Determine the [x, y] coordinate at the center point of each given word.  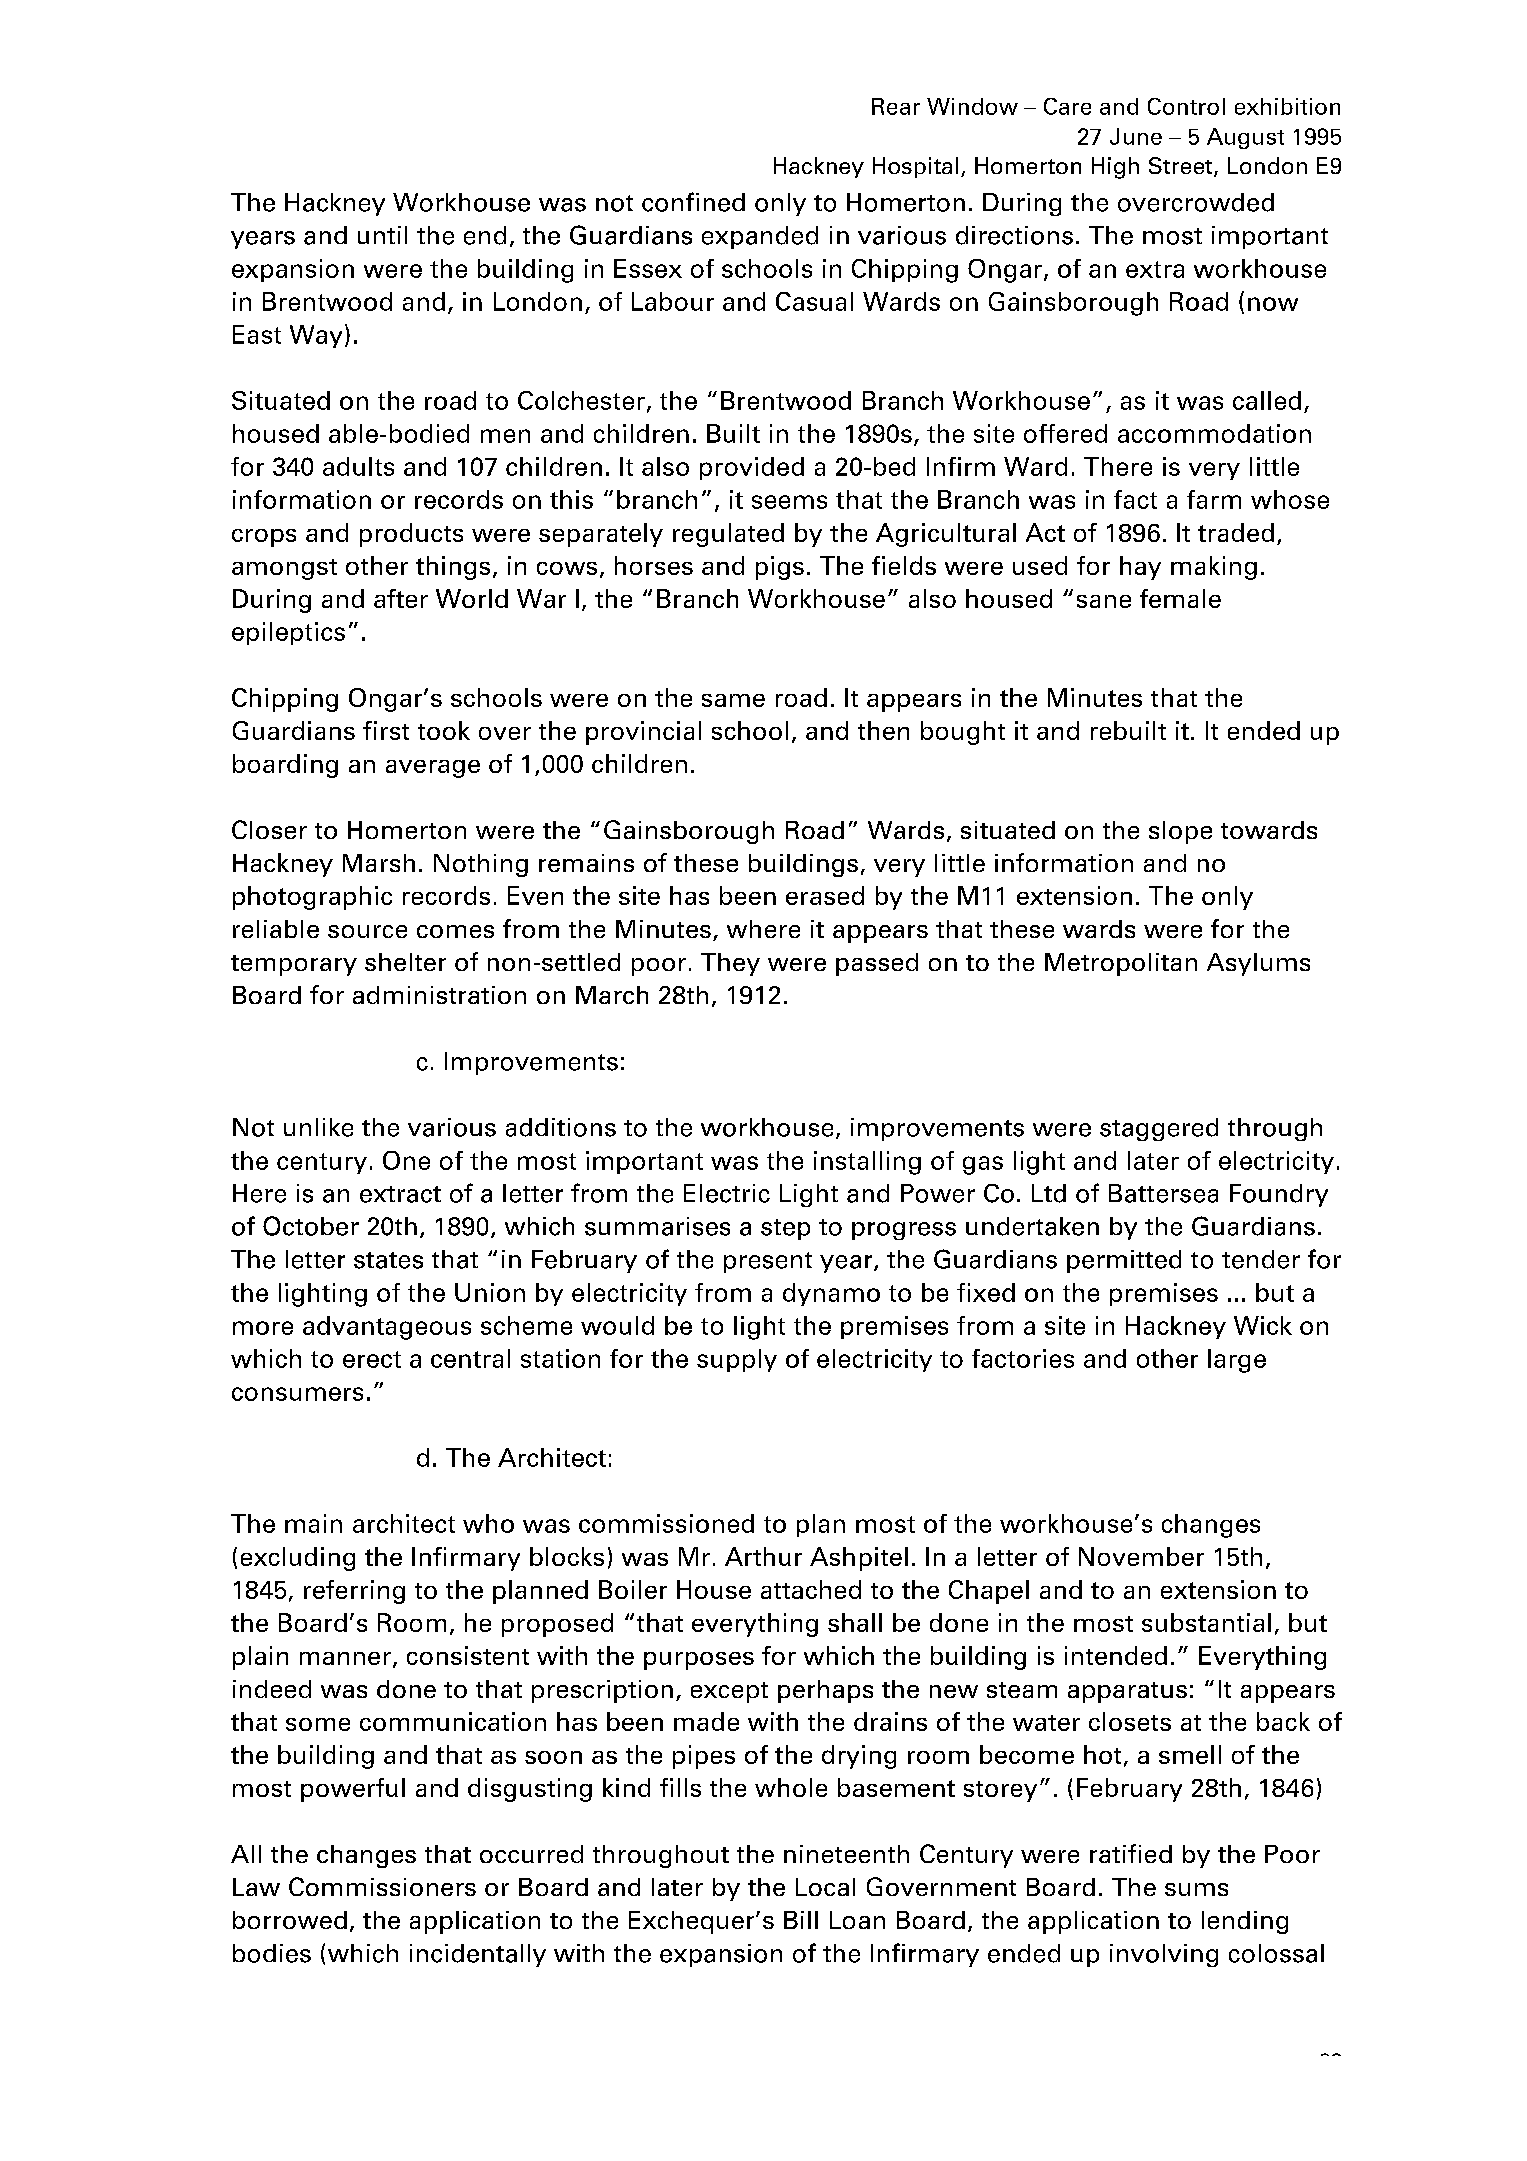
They [730, 964]
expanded [760, 237]
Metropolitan [1121, 964]
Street [1182, 167]
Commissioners [382, 1886]
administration [439, 995]
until [382, 235]
